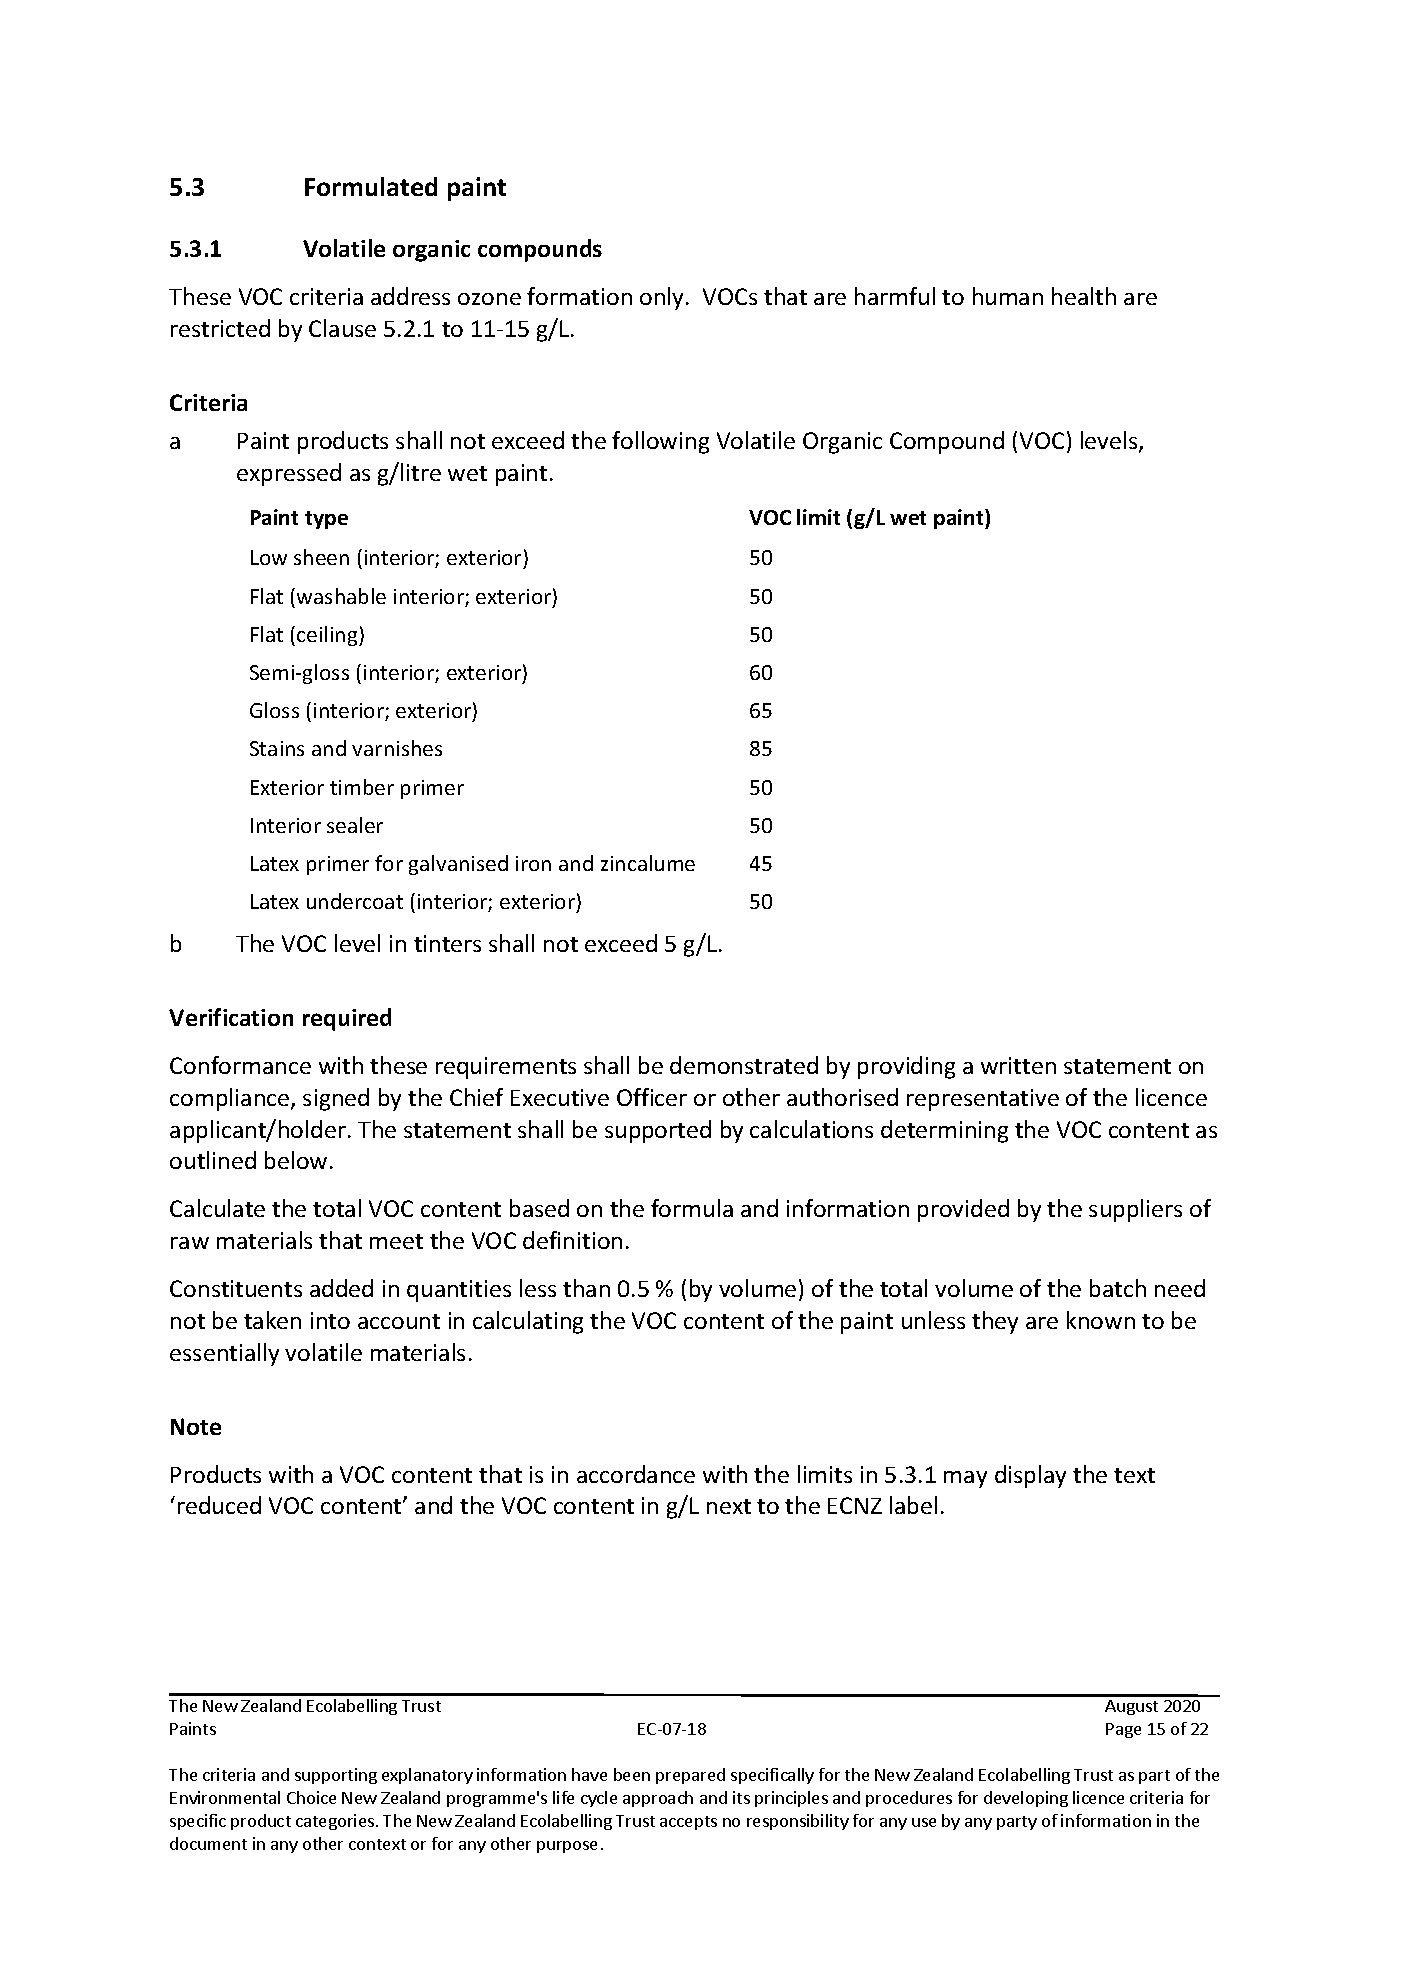 The width and height of the screenshot is (1403, 1985). What do you see at coordinates (1018, 1065) in the screenshot?
I see `written` at bounding box center [1018, 1065].
